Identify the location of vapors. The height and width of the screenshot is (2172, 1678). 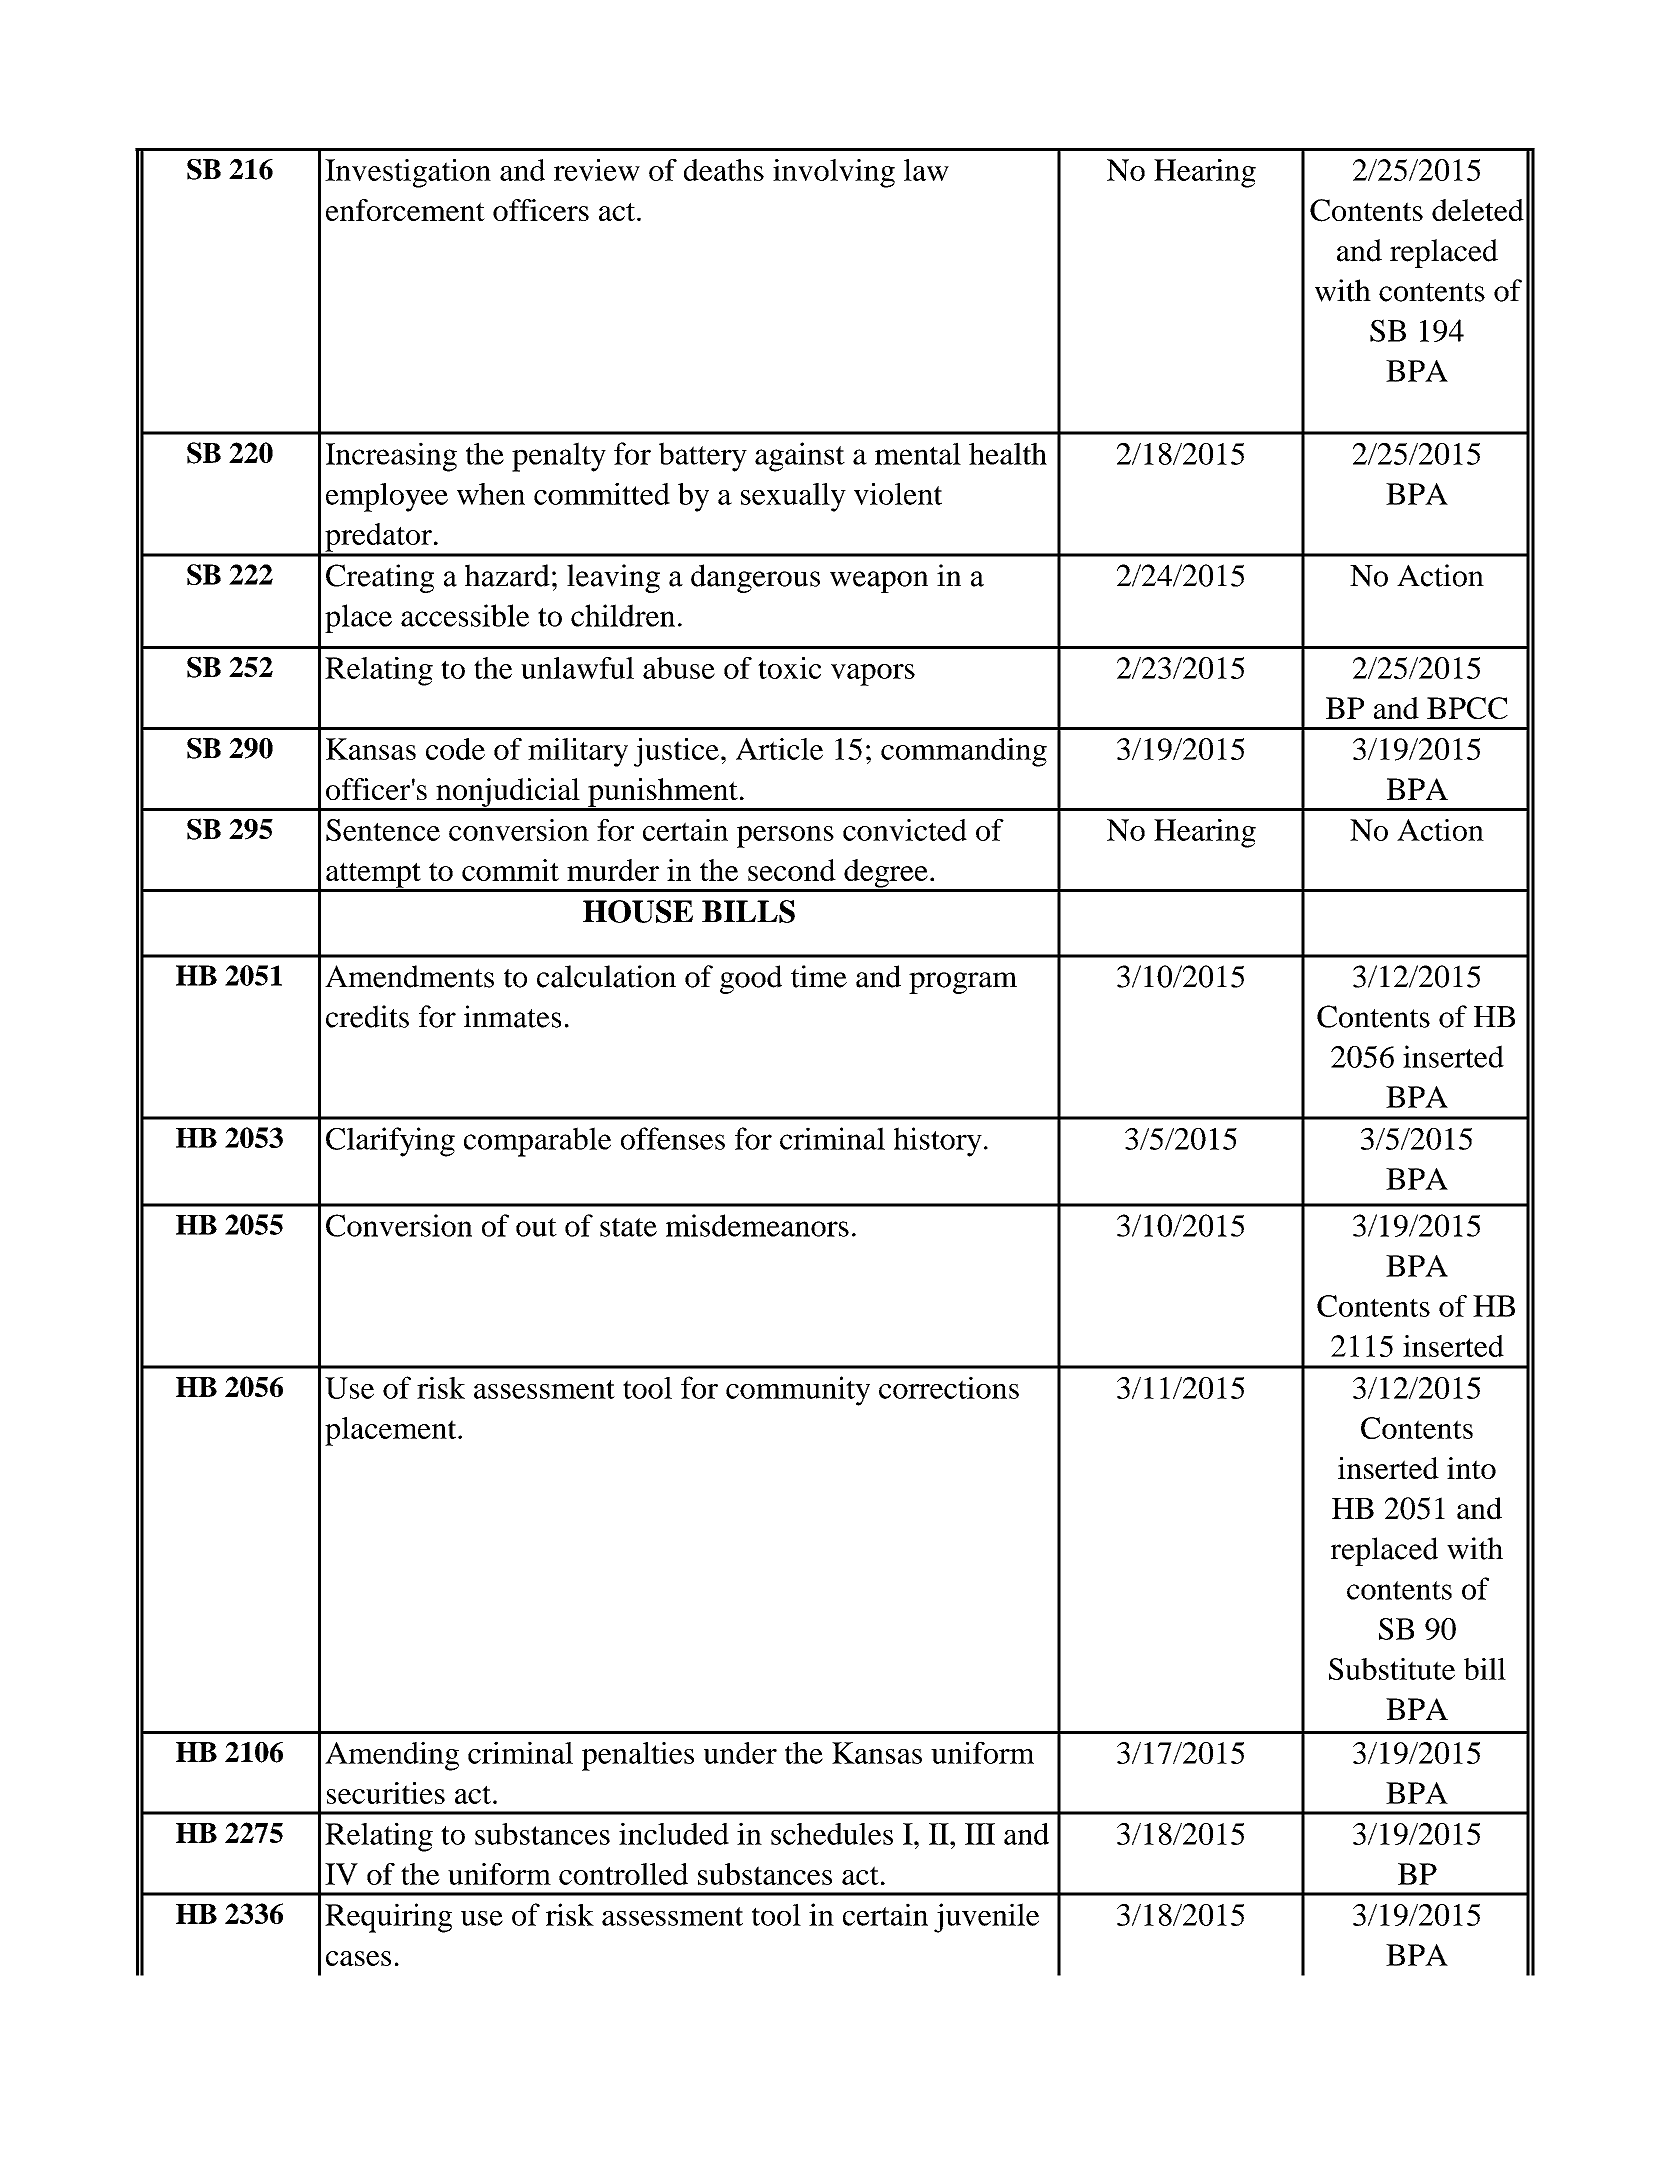
(873, 675).
